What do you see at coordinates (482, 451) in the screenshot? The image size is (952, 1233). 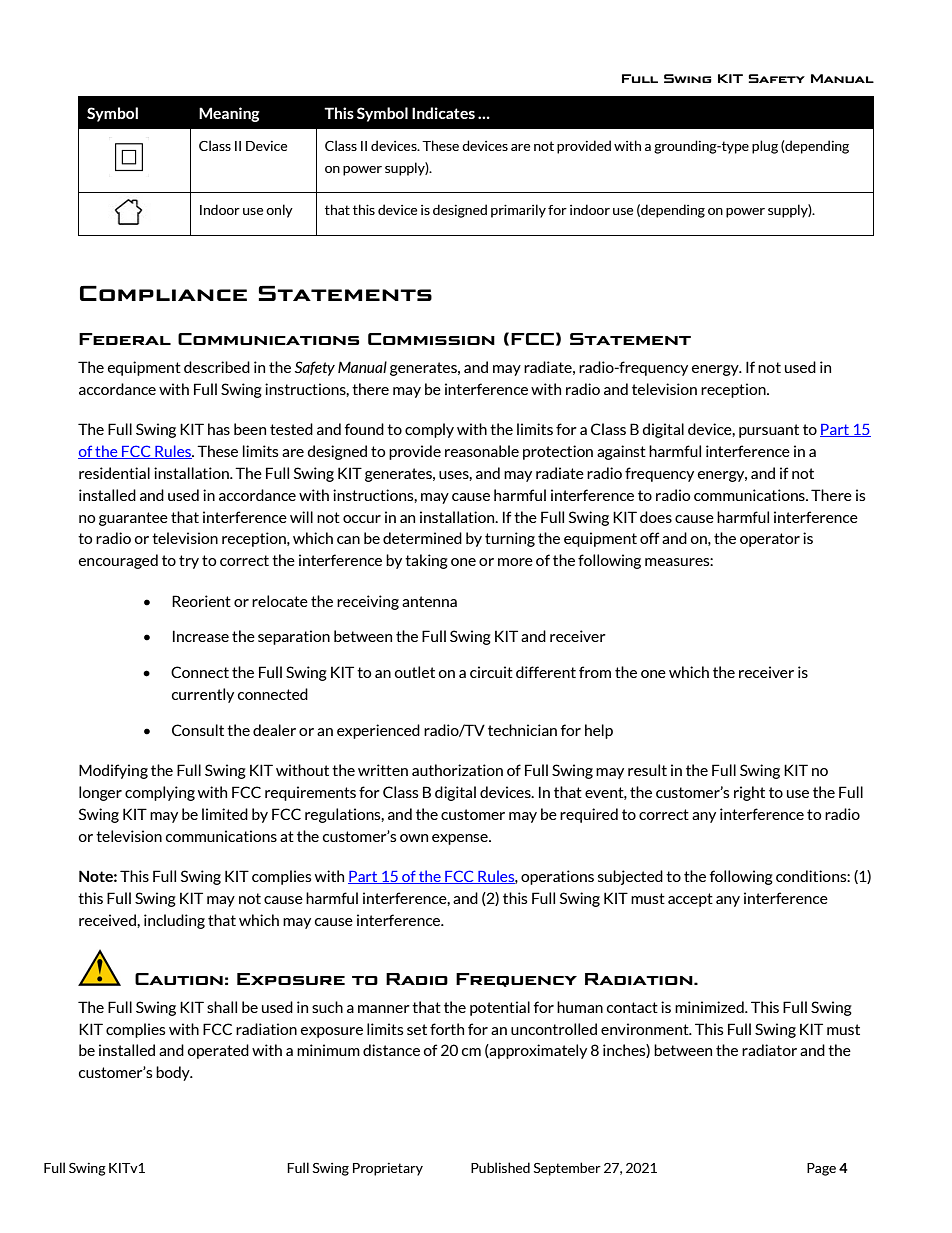 I see `reasonable` at bounding box center [482, 451].
